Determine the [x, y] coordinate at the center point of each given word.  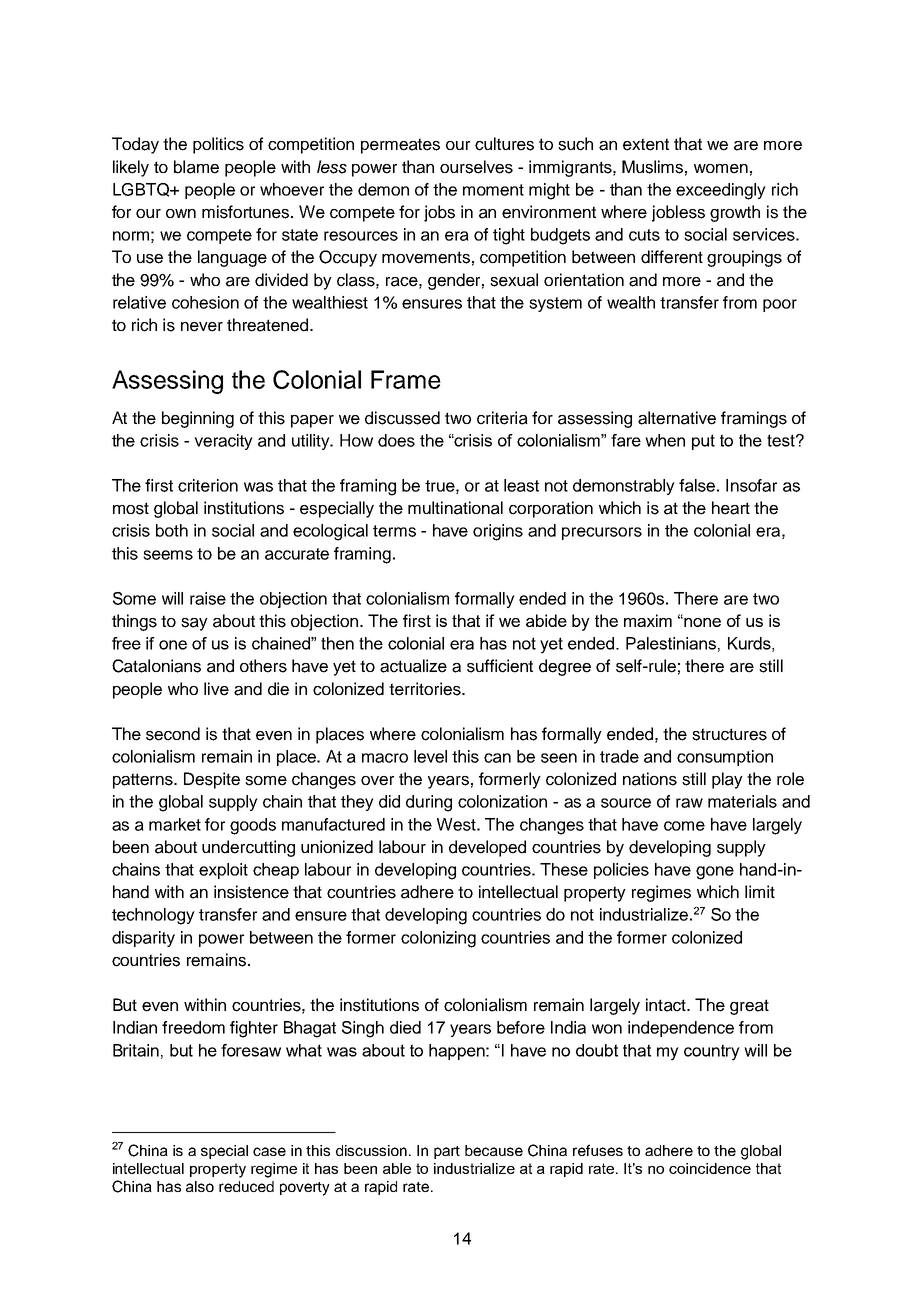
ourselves [476, 167]
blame [196, 167]
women [721, 169]
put [703, 442]
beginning [198, 419]
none [702, 622]
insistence [251, 892]
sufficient [500, 666]
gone [715, 873]
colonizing [438, 939]
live [216, 689]
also [200, 1186]
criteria [502, 418]
